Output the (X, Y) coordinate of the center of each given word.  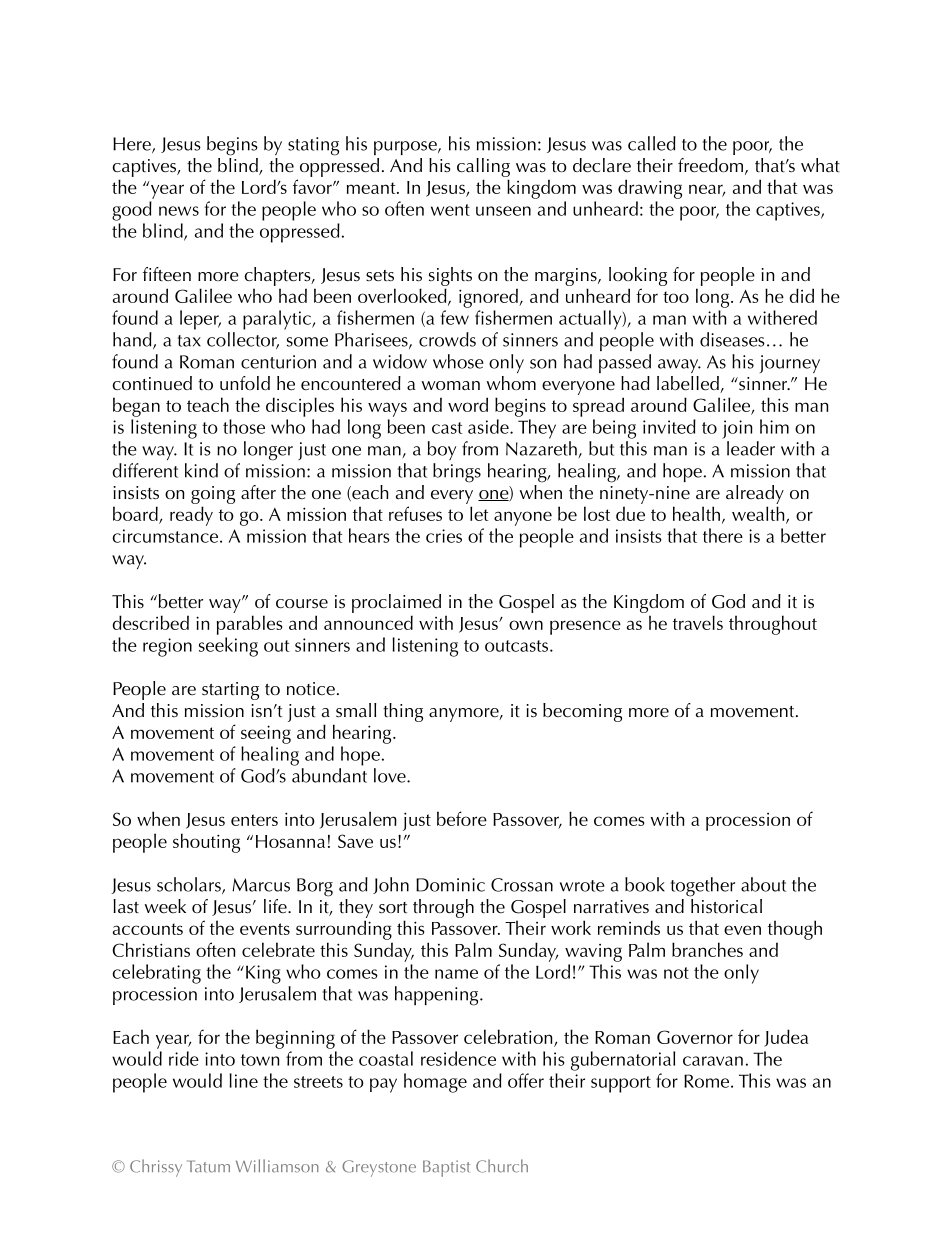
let (479, 513)
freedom (710, 165)
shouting (206, 843)
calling (483, 167)
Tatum (208, 1166)
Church (502, 1166)
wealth (759, 514)
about (763, 884)
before (462, 818)
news (179, 211)
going (213, 495)
